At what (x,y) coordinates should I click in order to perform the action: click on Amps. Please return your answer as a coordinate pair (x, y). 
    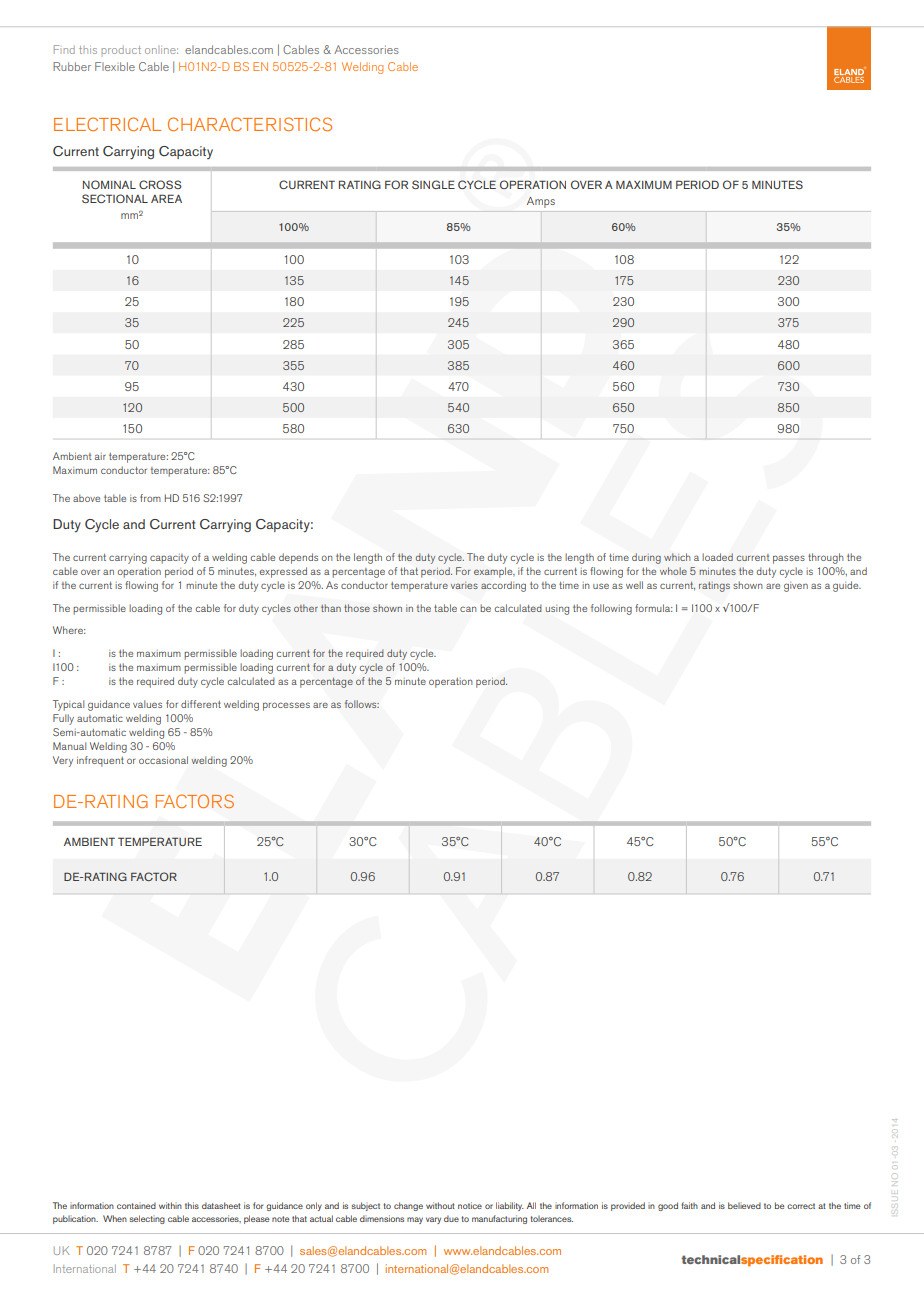
    Looking at the image, I should click on (541, 202).
